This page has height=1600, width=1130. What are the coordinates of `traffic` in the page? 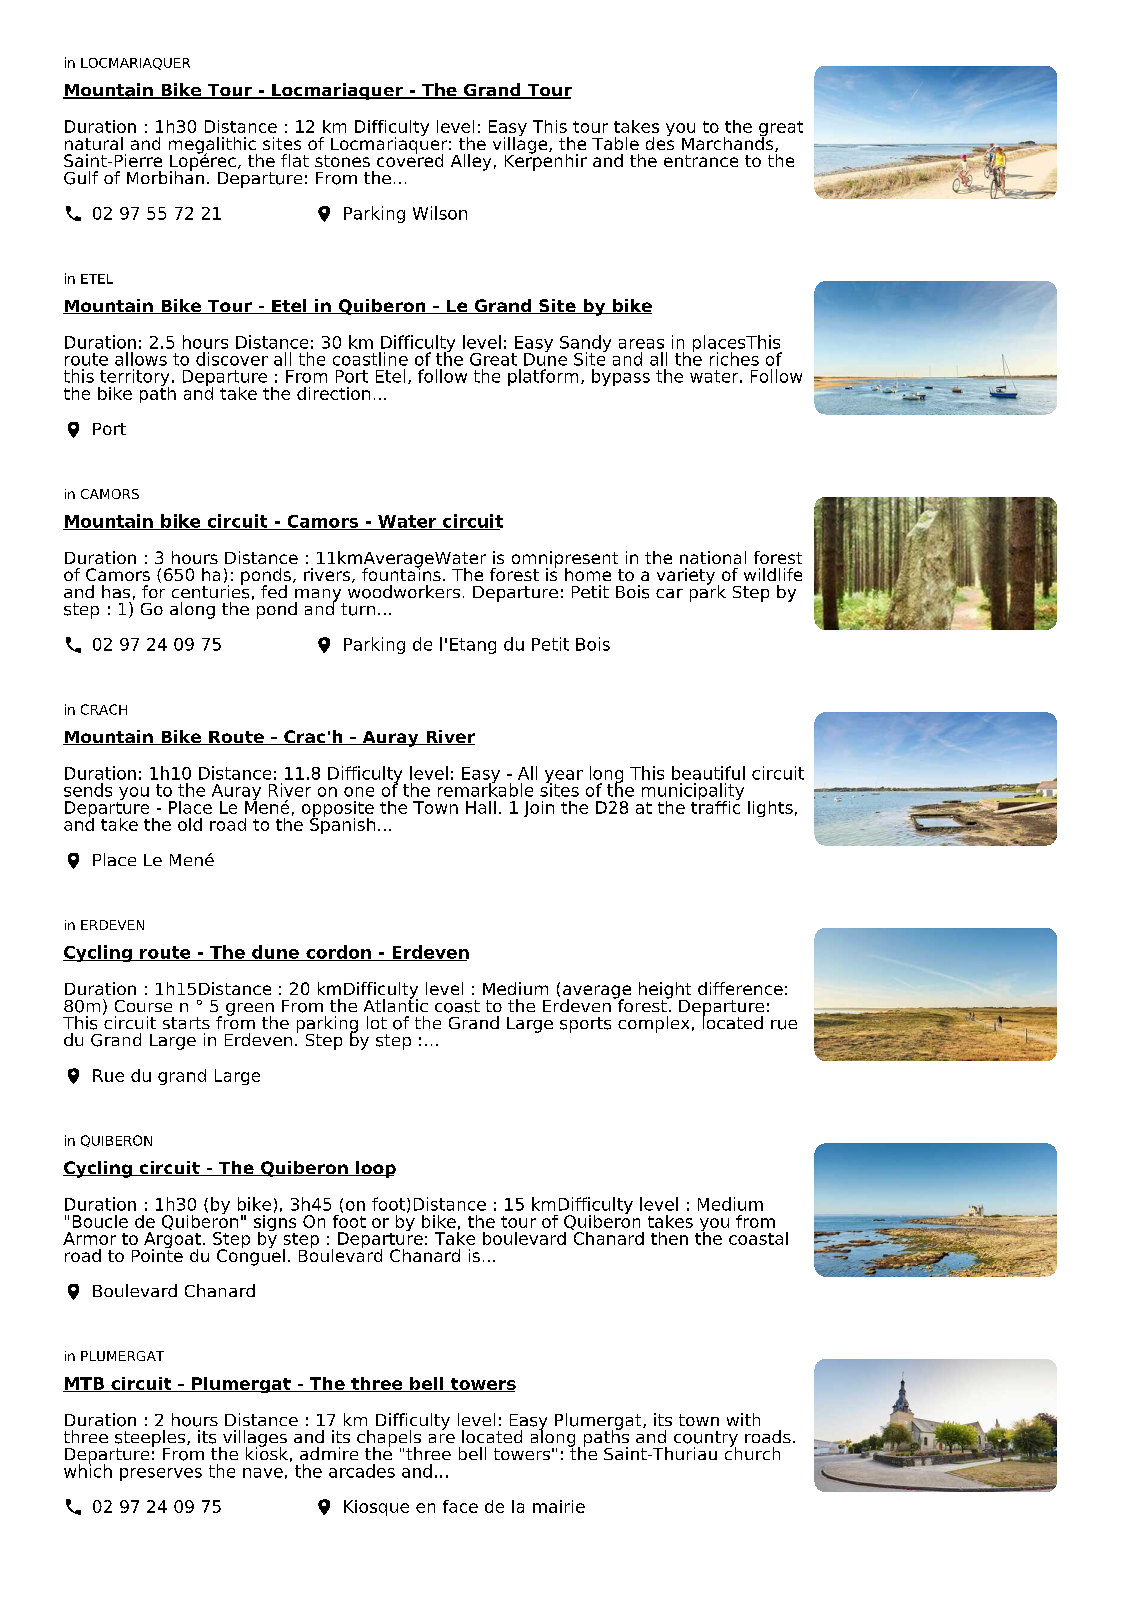 It's located at (715, 806).
